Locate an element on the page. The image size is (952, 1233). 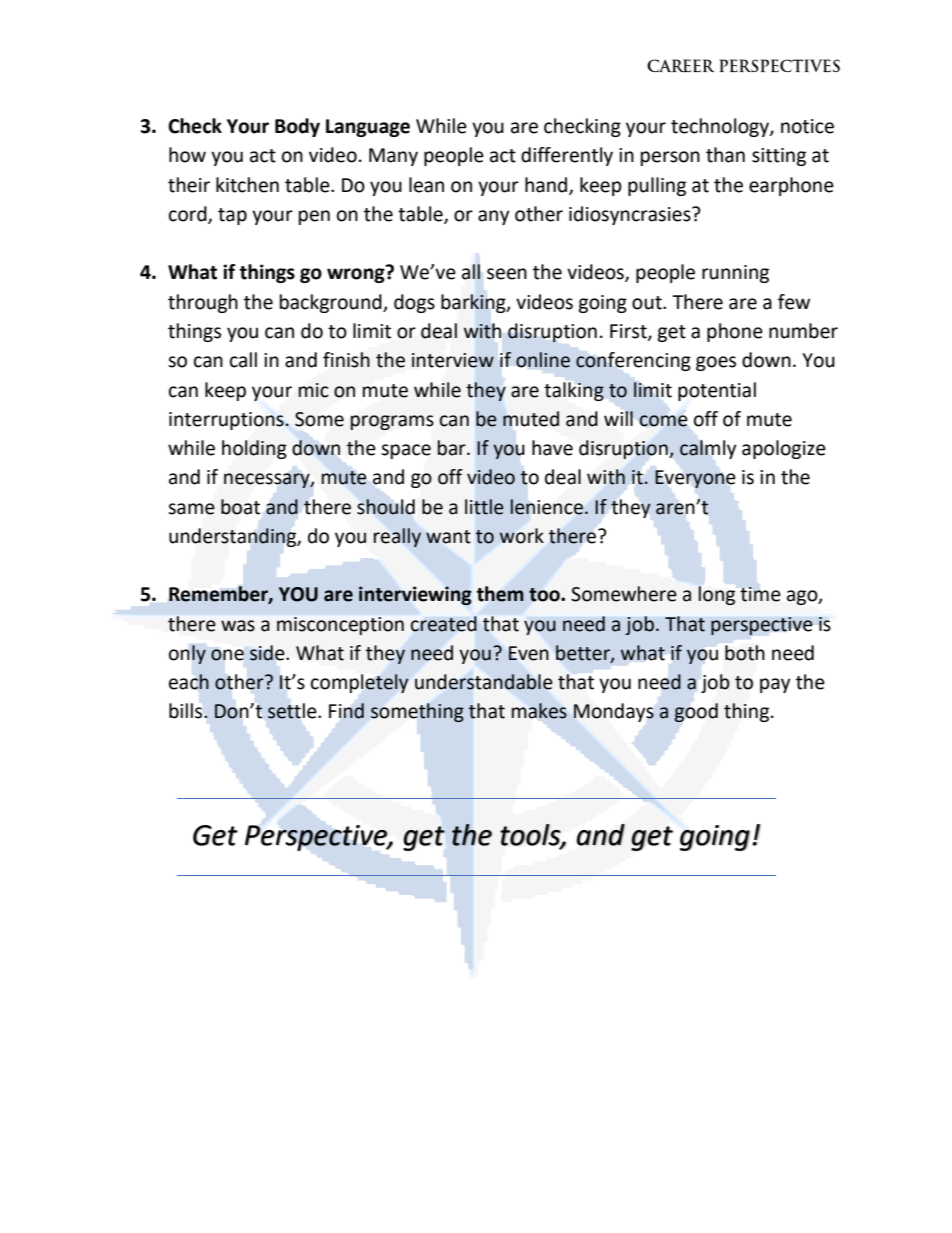
tap is located at coordinates (232, 216).
